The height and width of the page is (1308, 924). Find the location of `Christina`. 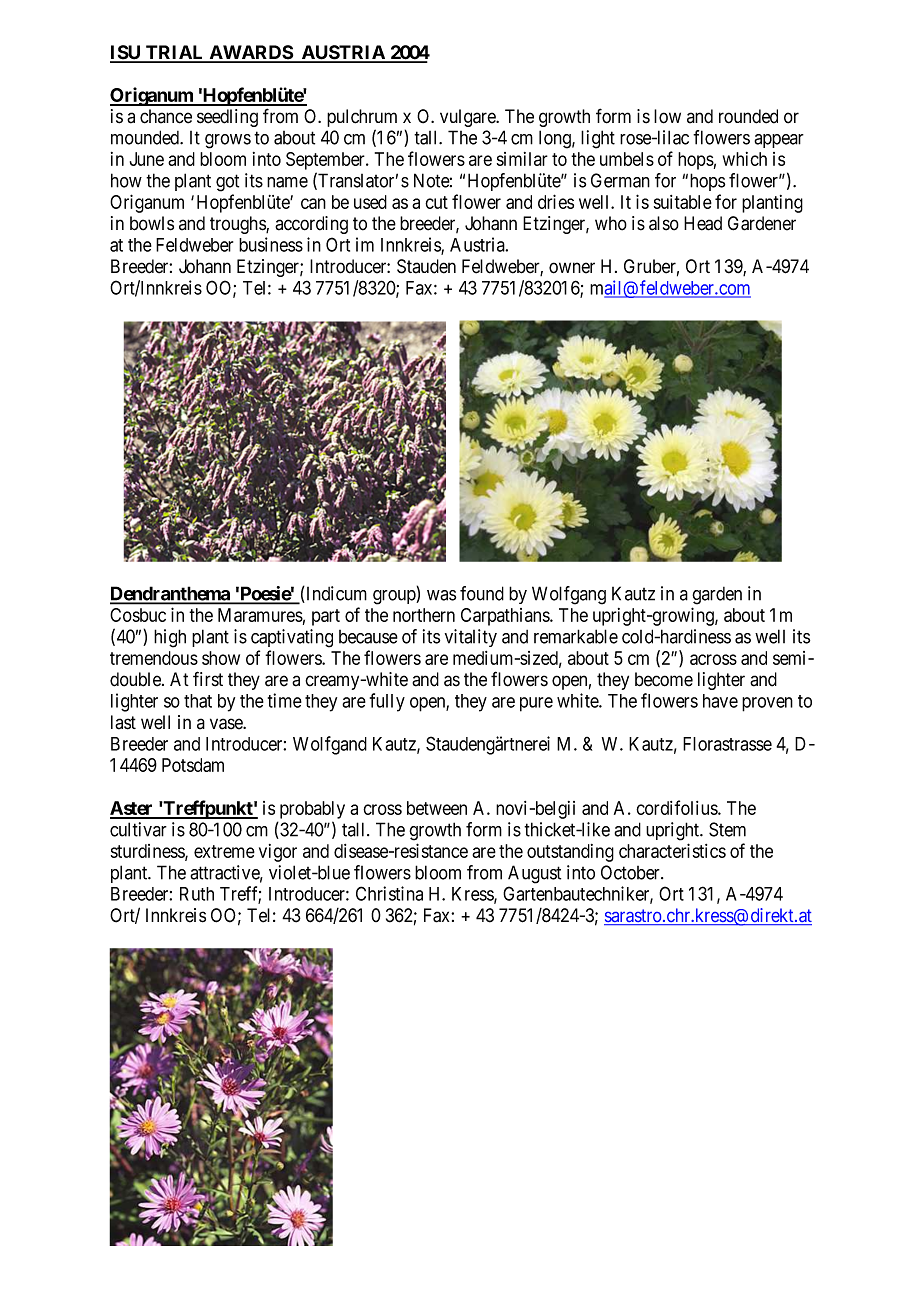

Christina is located at coordinates (389, 893).
